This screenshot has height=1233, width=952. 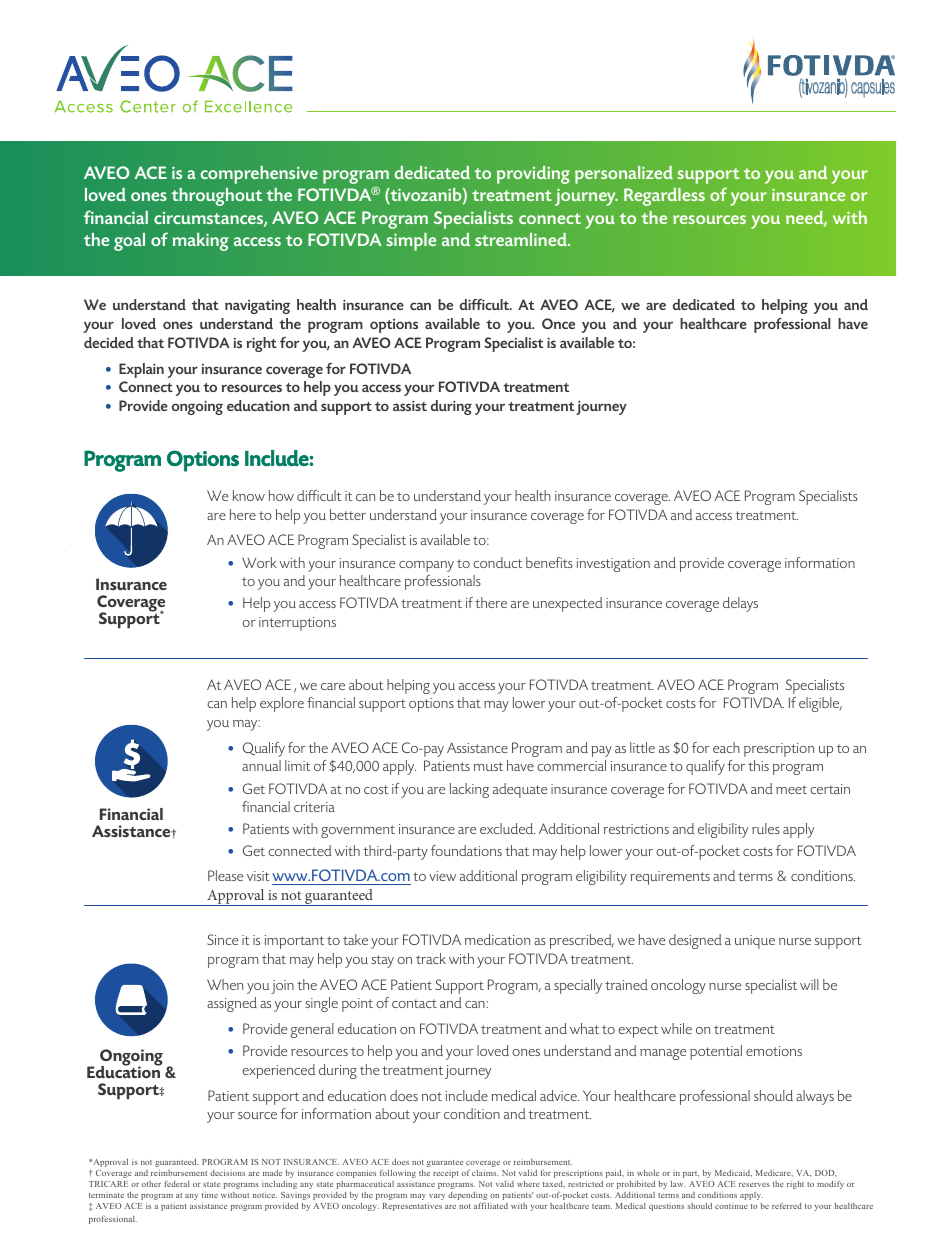 I want to click on interruptions, so click(x=297, y=624).
